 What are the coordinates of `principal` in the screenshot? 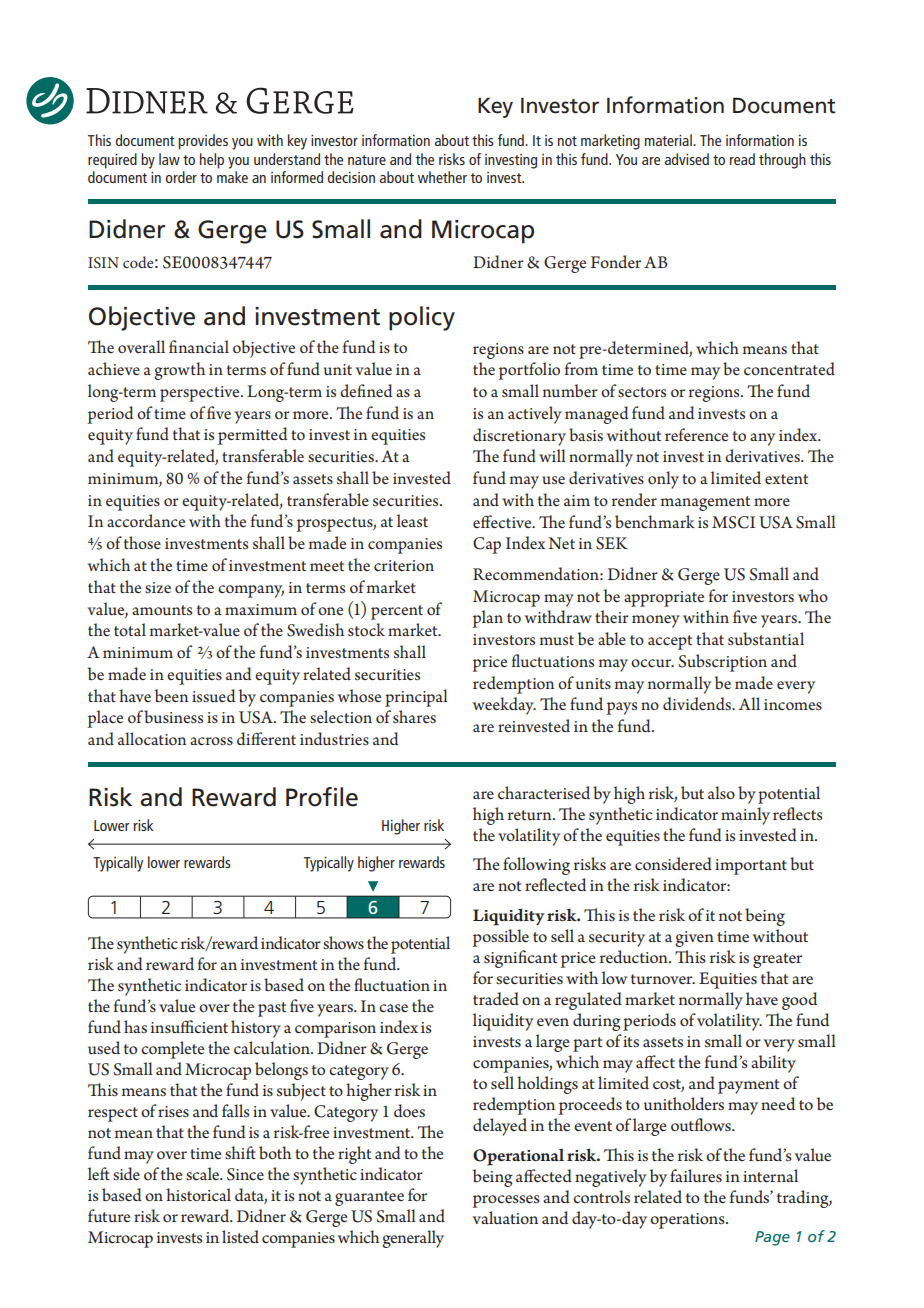 It's located at (416, 698).
